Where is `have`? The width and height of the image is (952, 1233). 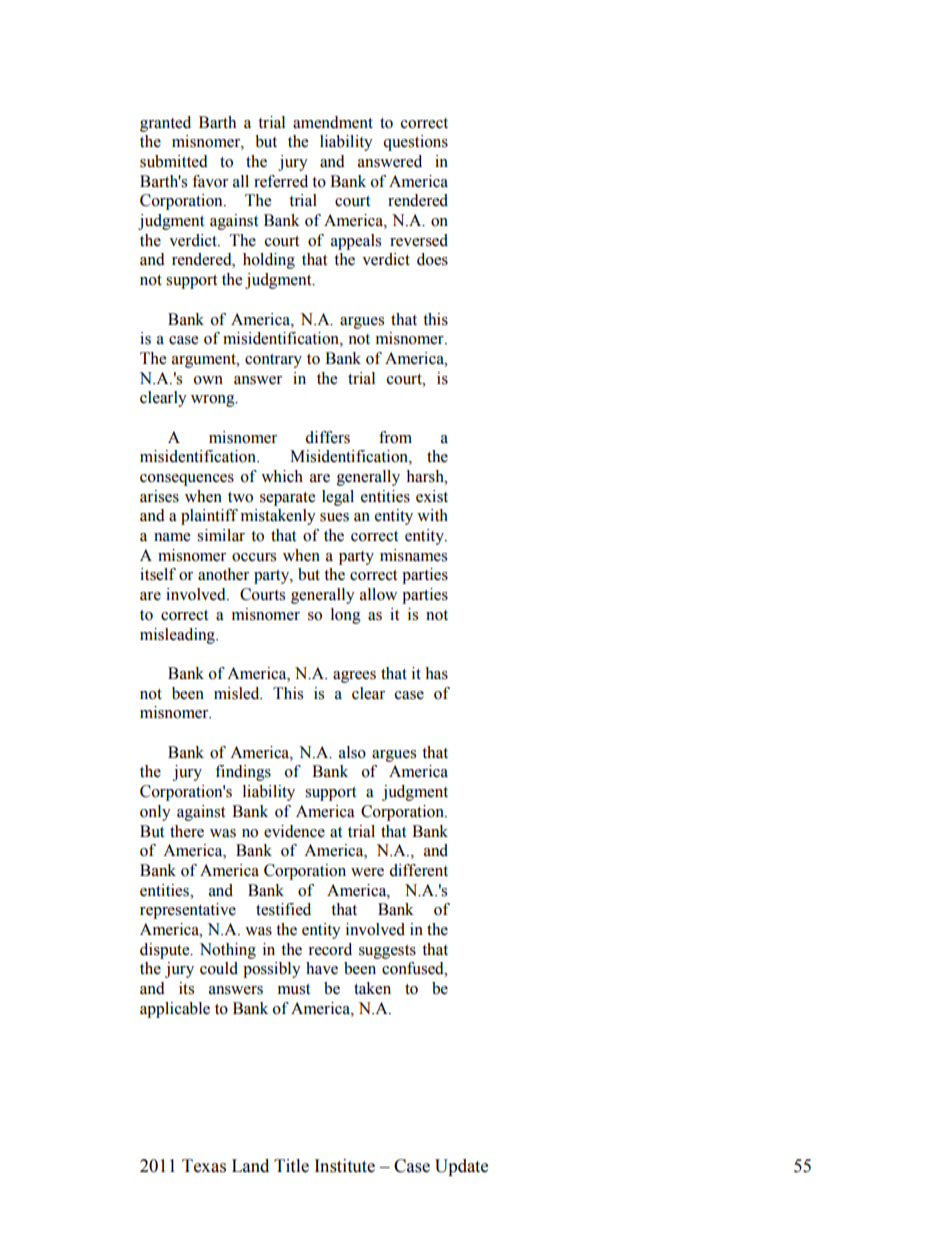
have is located at coordinates (322, 968).
